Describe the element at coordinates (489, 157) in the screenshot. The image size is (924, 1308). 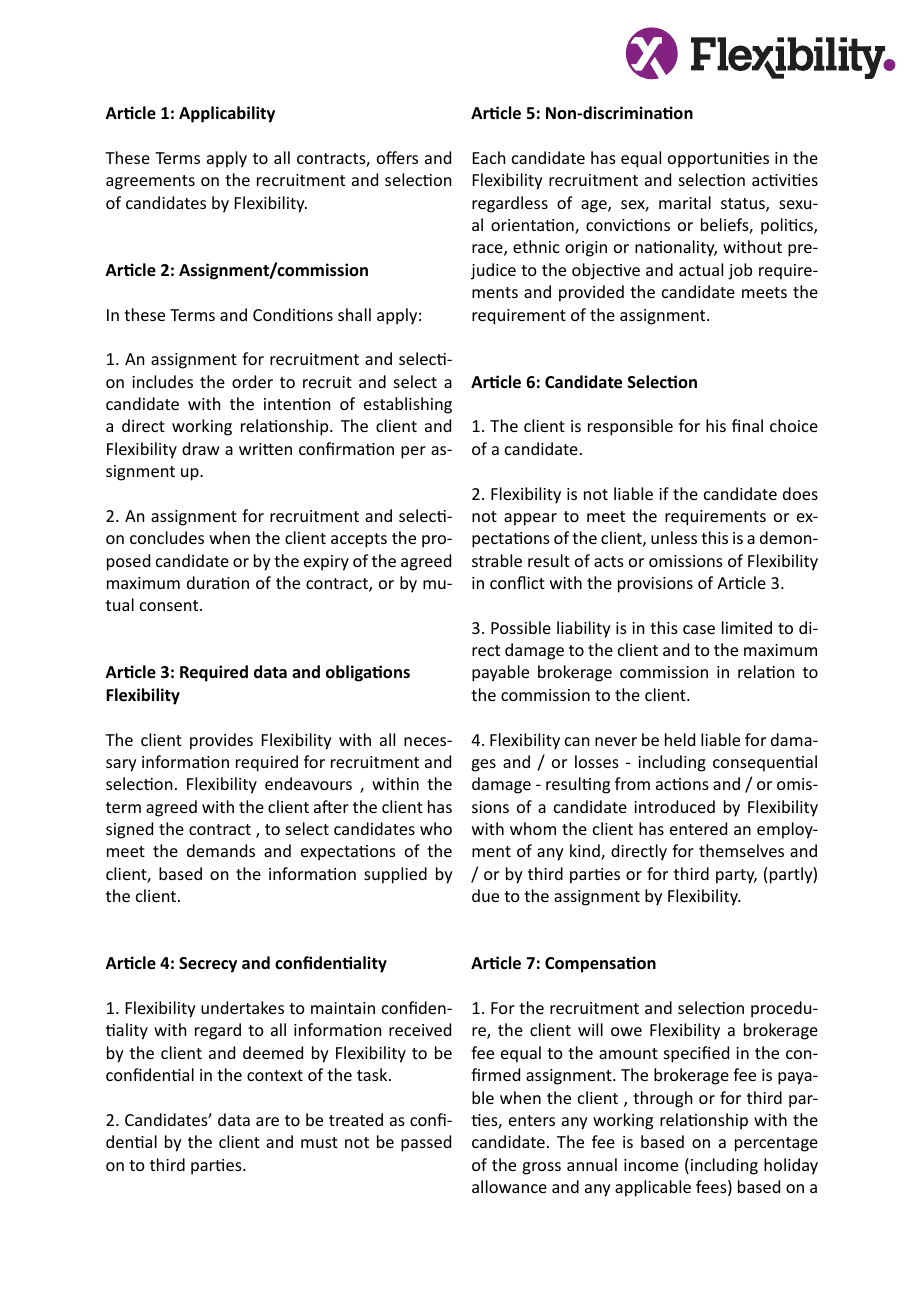
I see `Each` at that location.
